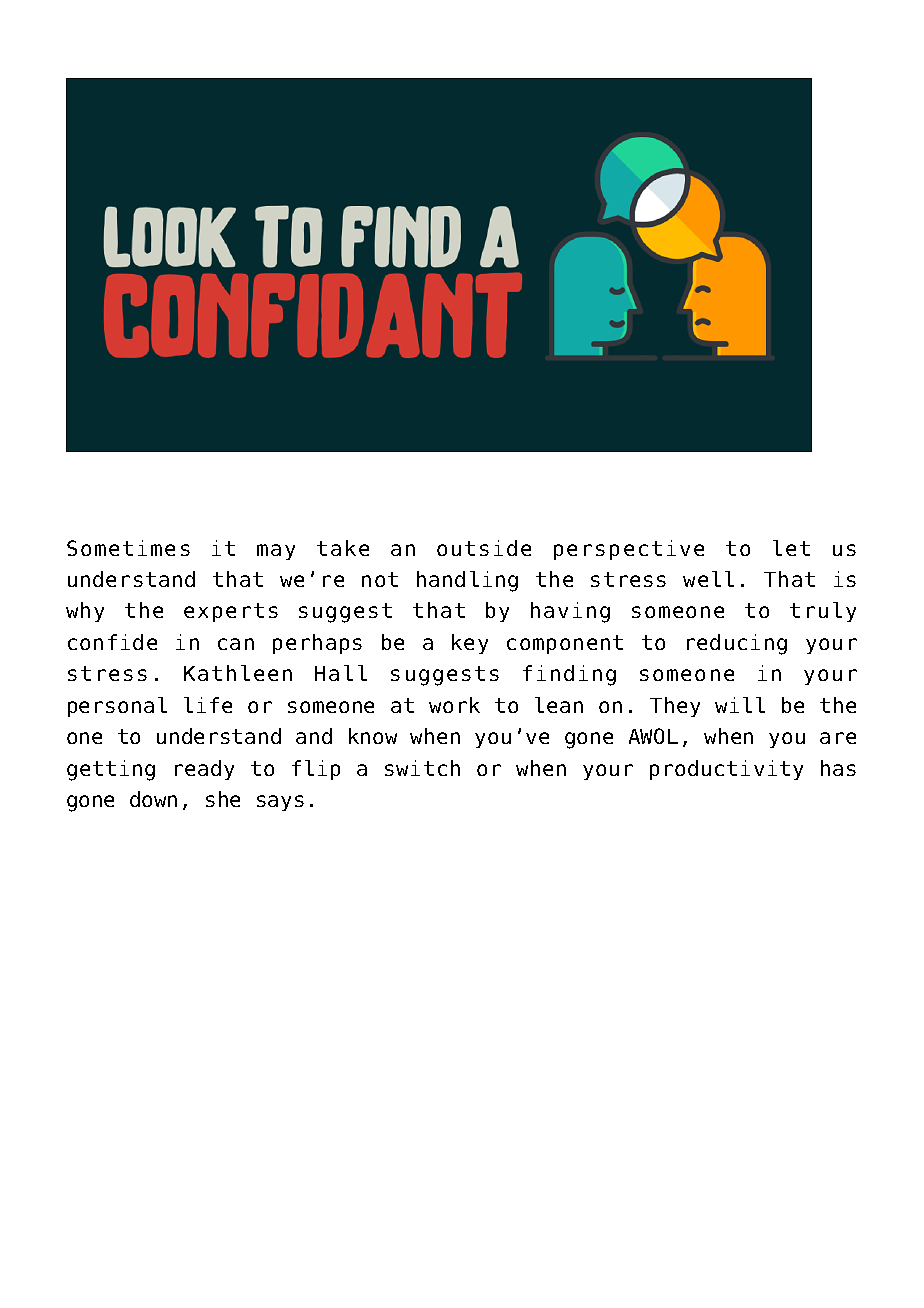  What do you see at coordinates (238, 673) in the image?
I see `Kathleen` at bounding box center [238, 673].
